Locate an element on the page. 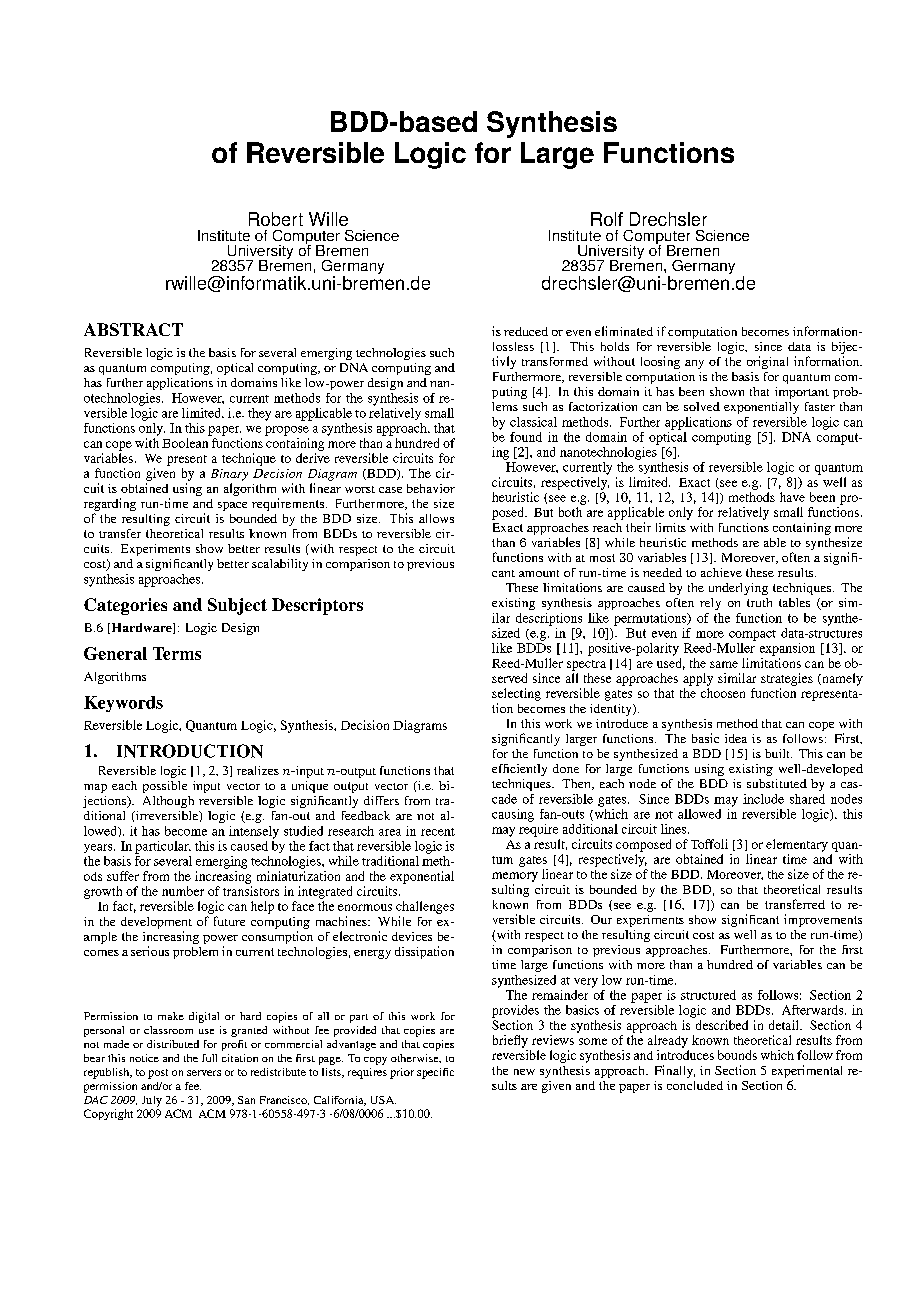 This document has width=924, height=1308. Robert is located at coordinates (276, 219).
